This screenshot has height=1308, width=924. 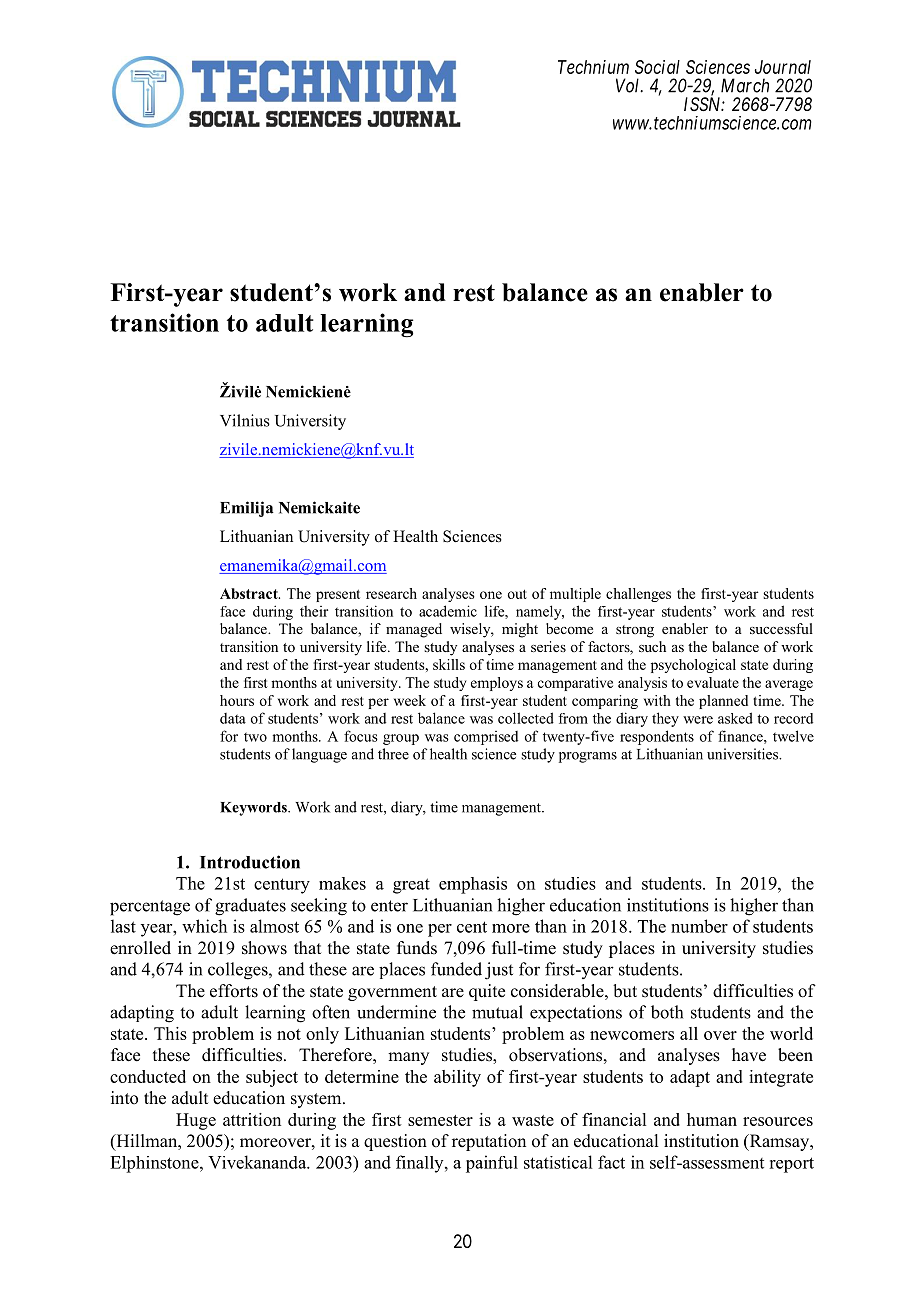 I want to click on semester, so click(x=440, y=1120).
